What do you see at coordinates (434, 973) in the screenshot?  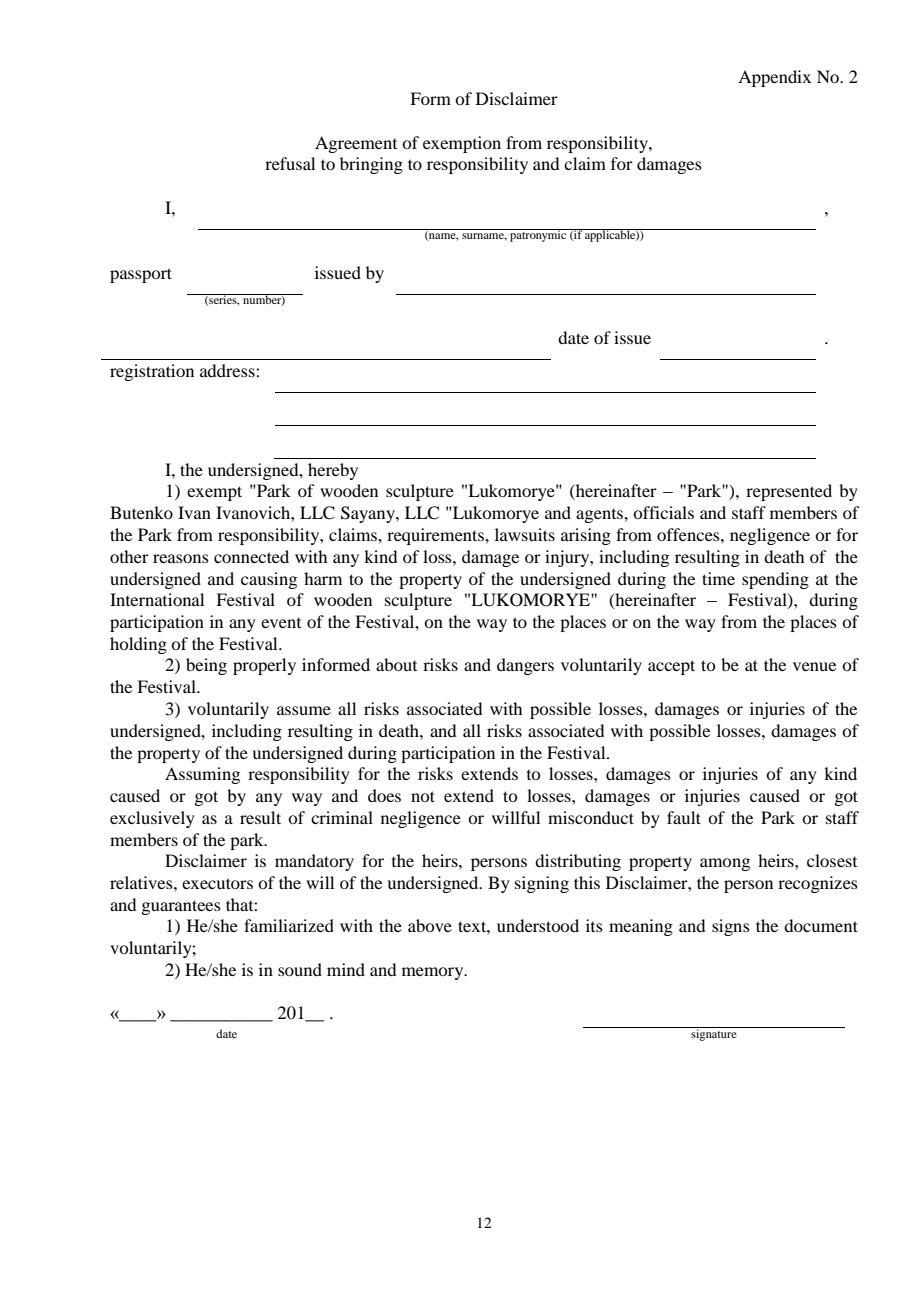 I see `memory` at bounding box center [434, 973].
